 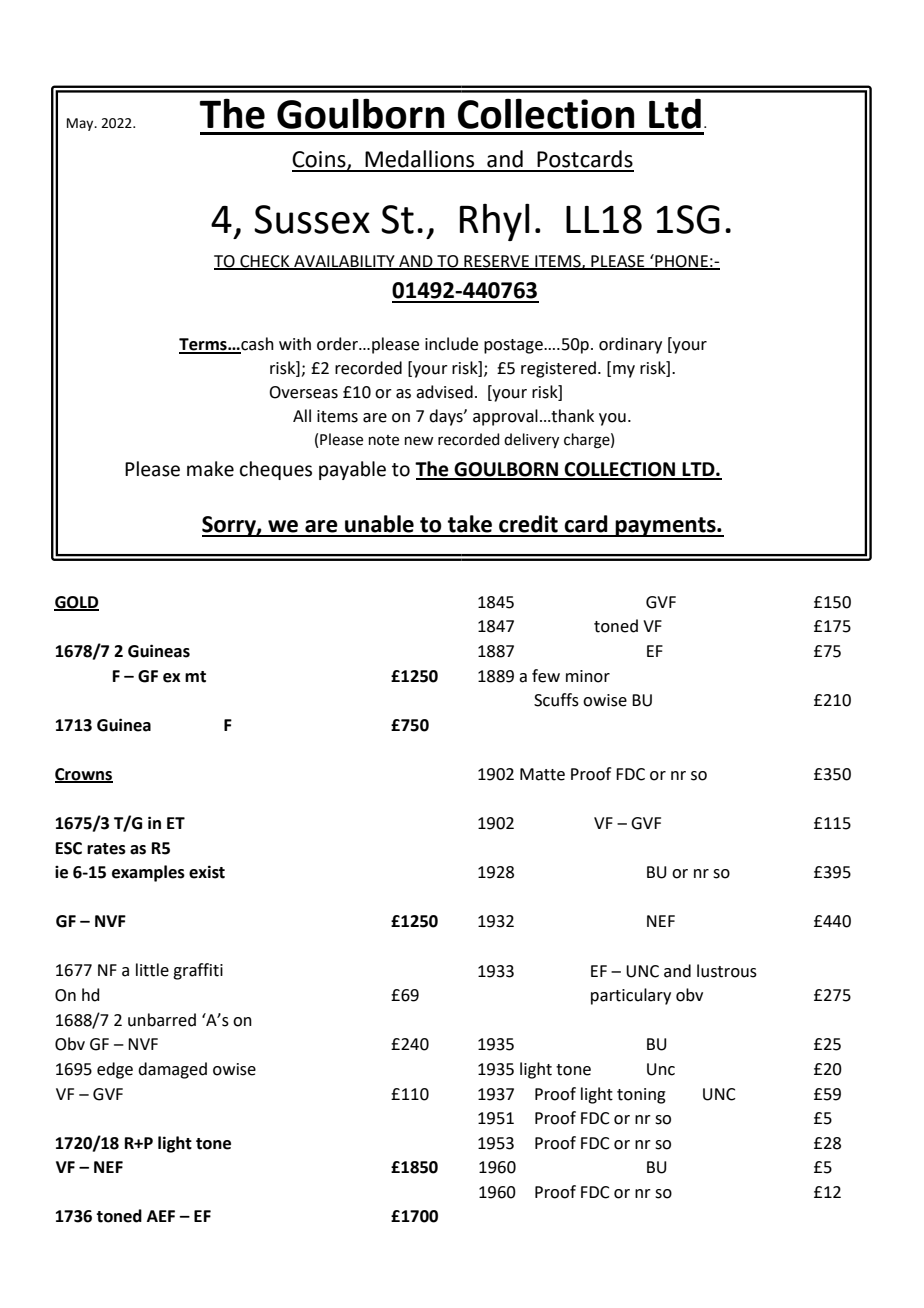 I want to click on ordinary, so click(x=630, y=345).
